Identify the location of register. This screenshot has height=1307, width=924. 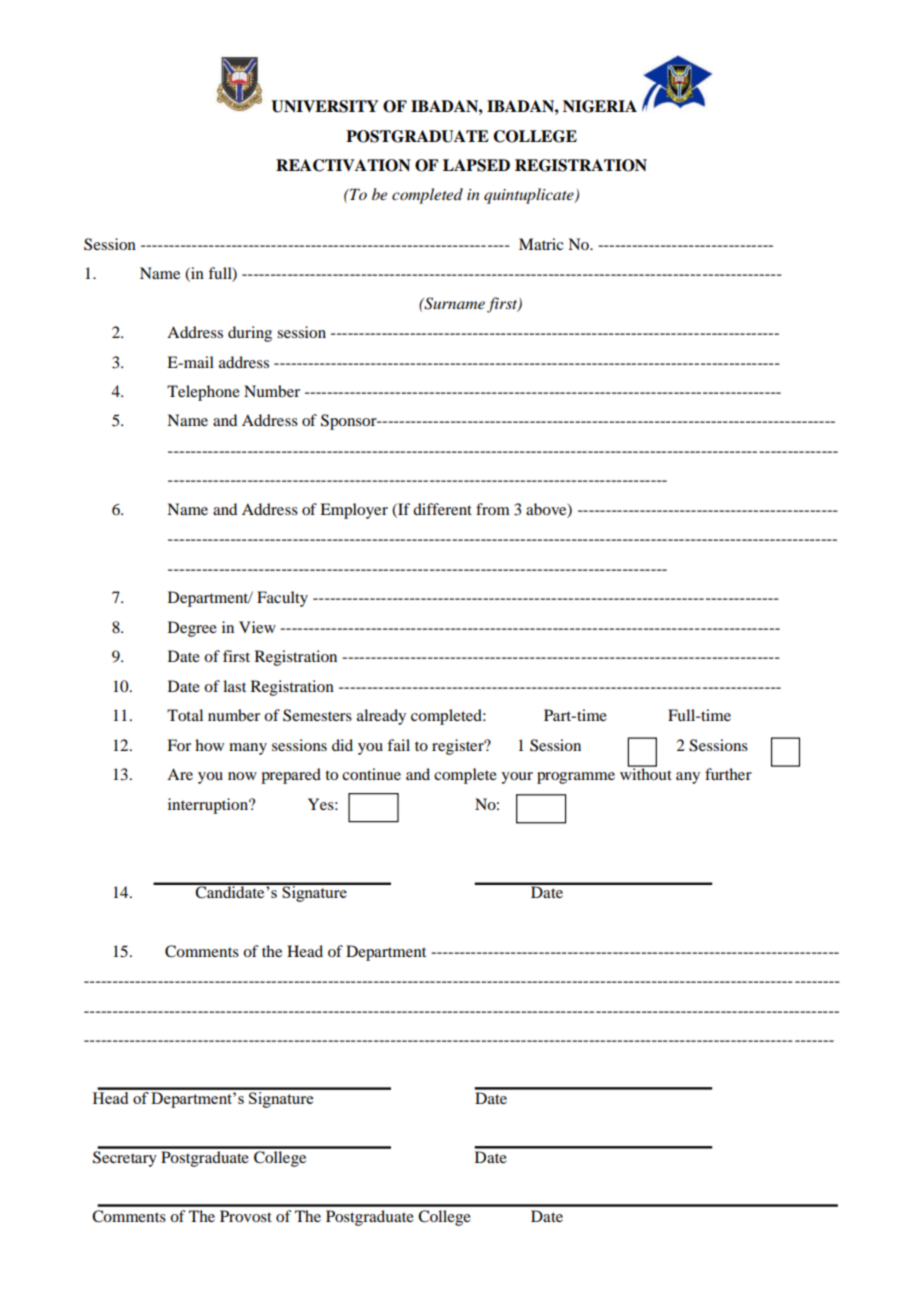
(459, 747).
